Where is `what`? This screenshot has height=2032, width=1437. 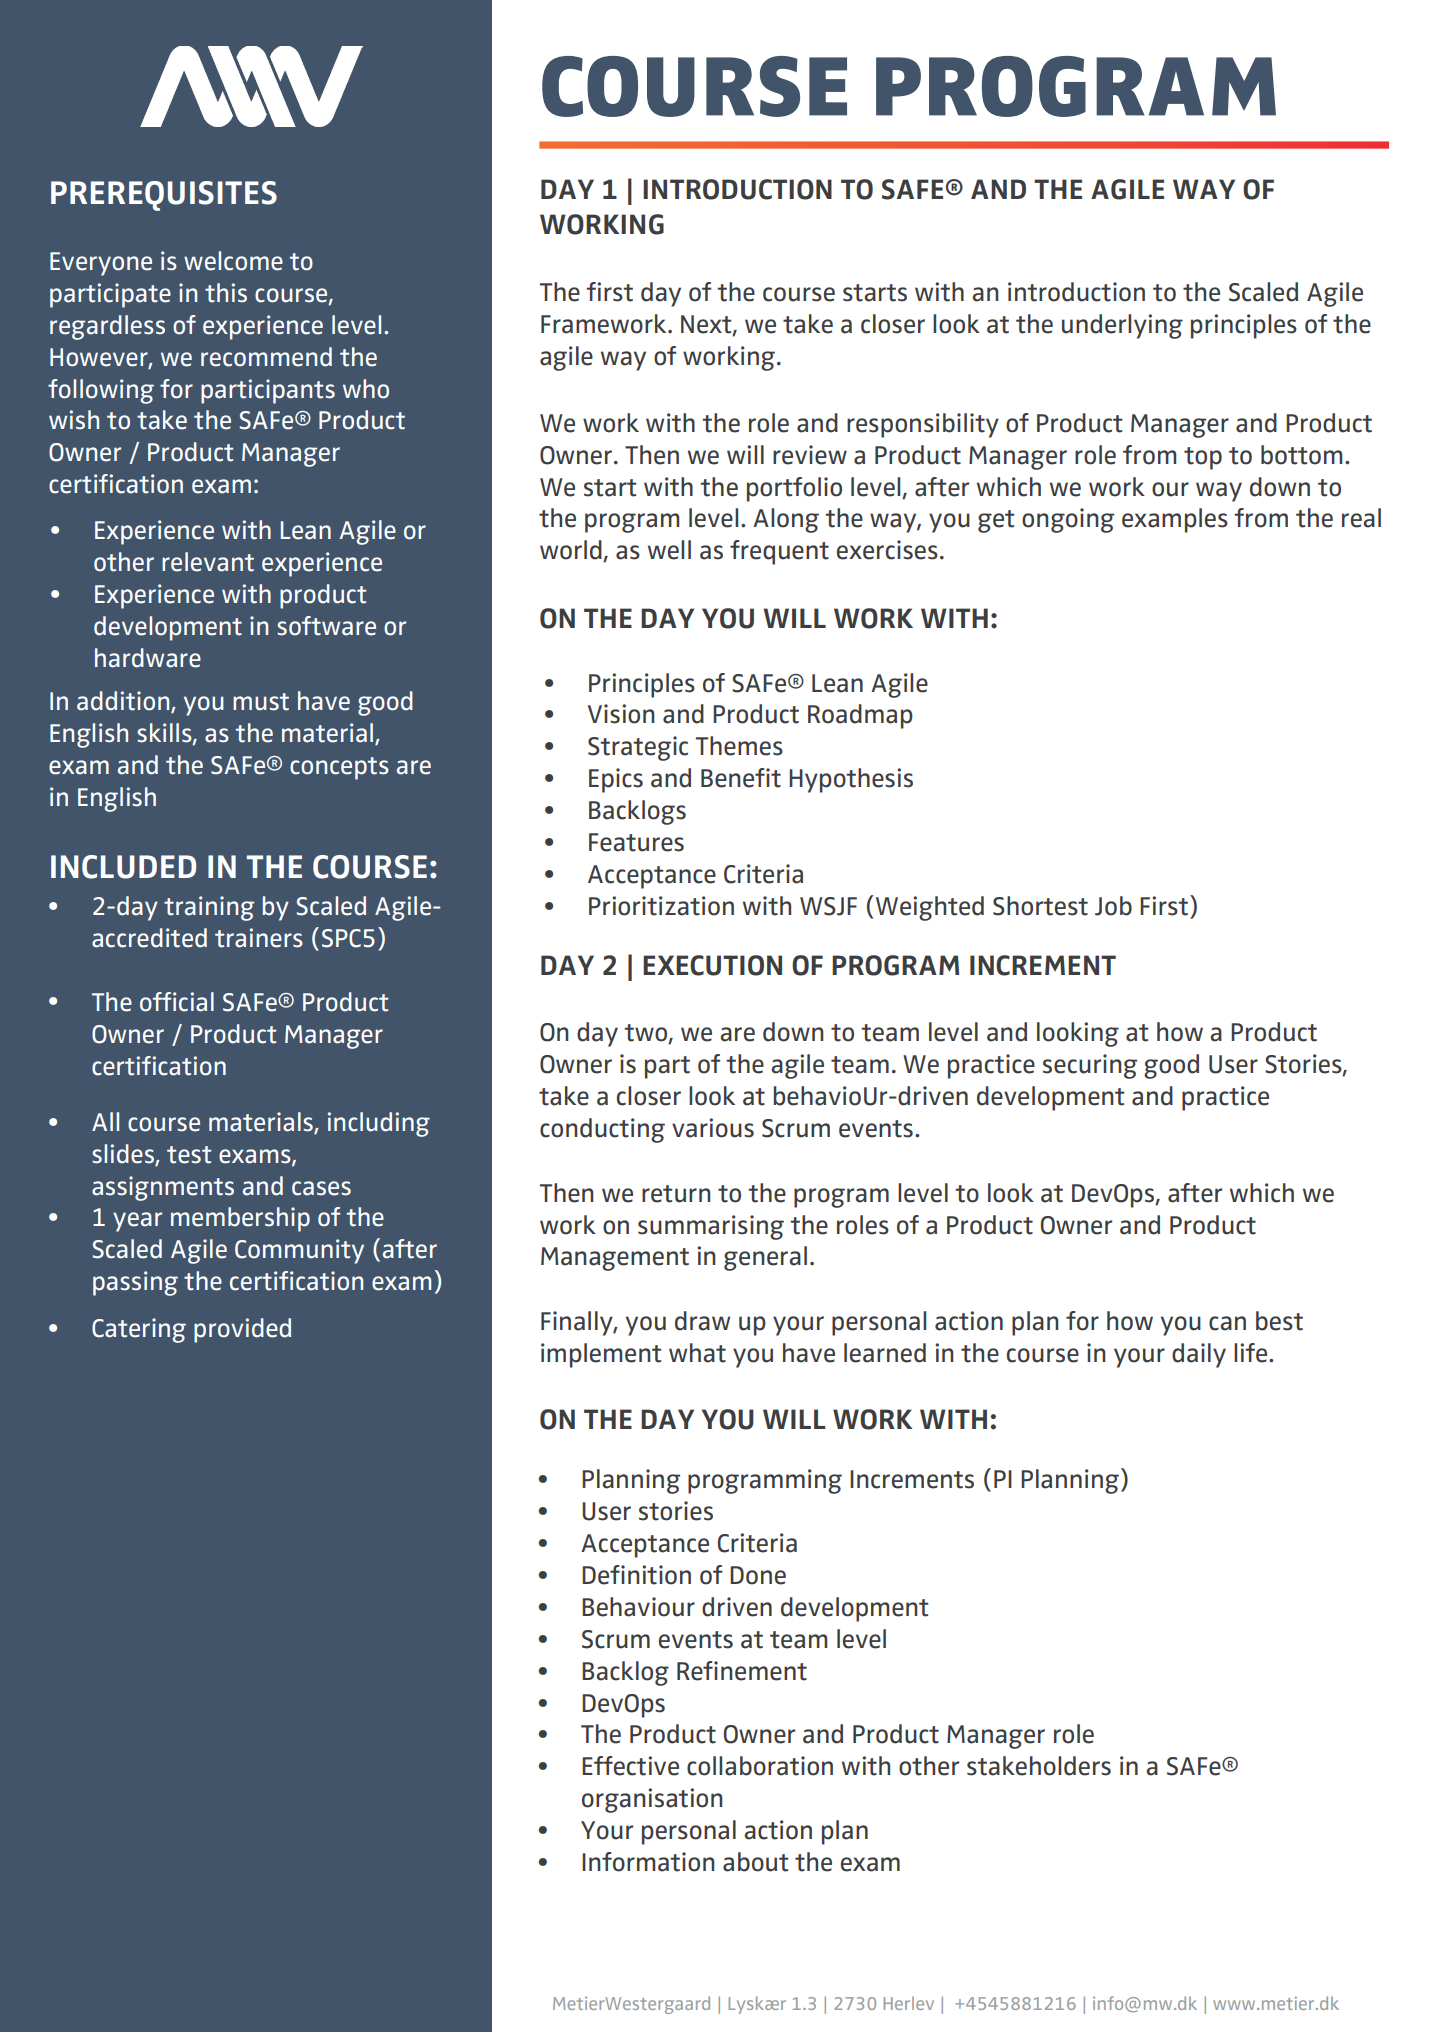
what is located at coordinates (697, 1353).
